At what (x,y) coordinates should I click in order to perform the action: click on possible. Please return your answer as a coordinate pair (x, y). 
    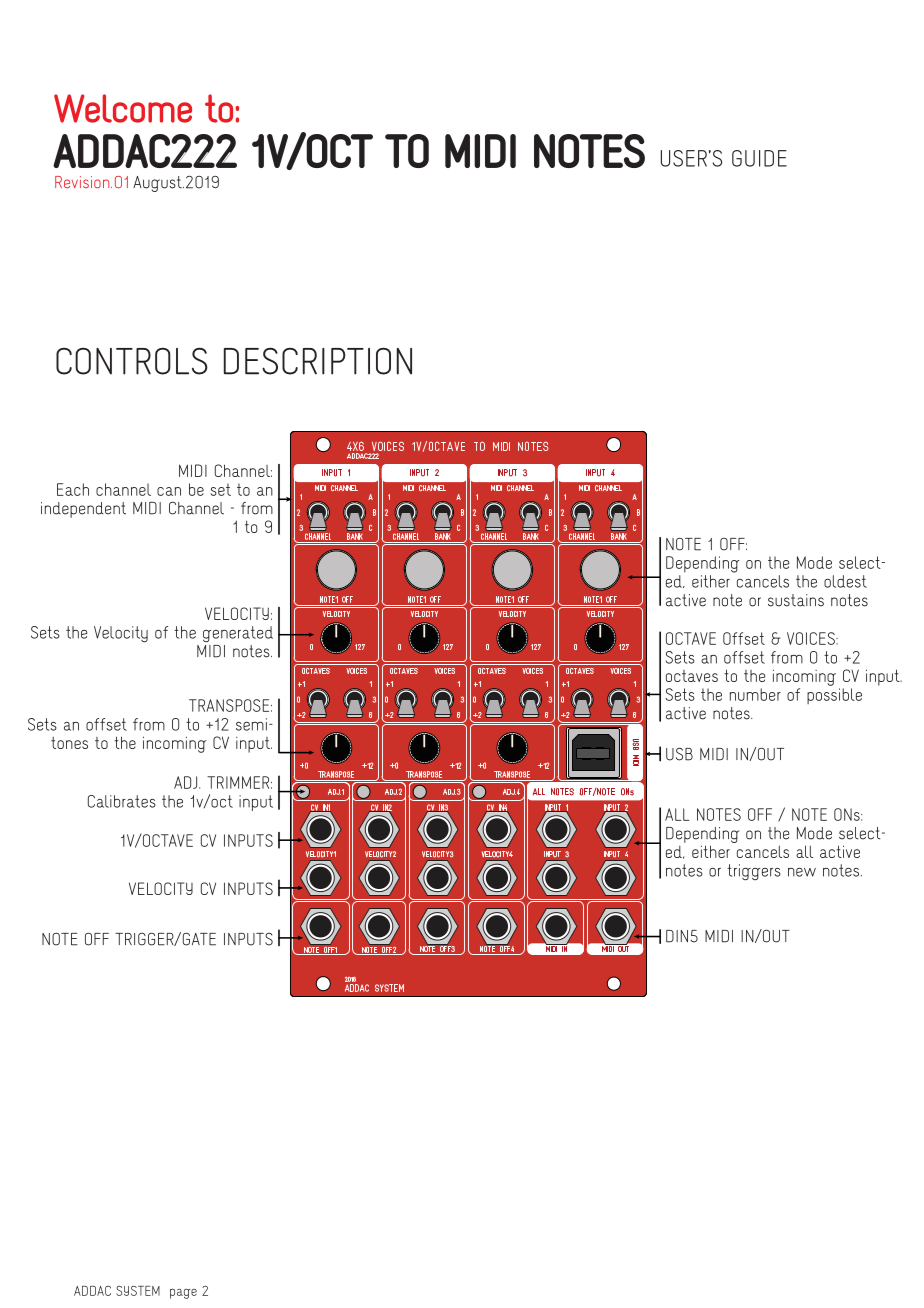
    Looking at the image, I should click on (834, 696).
